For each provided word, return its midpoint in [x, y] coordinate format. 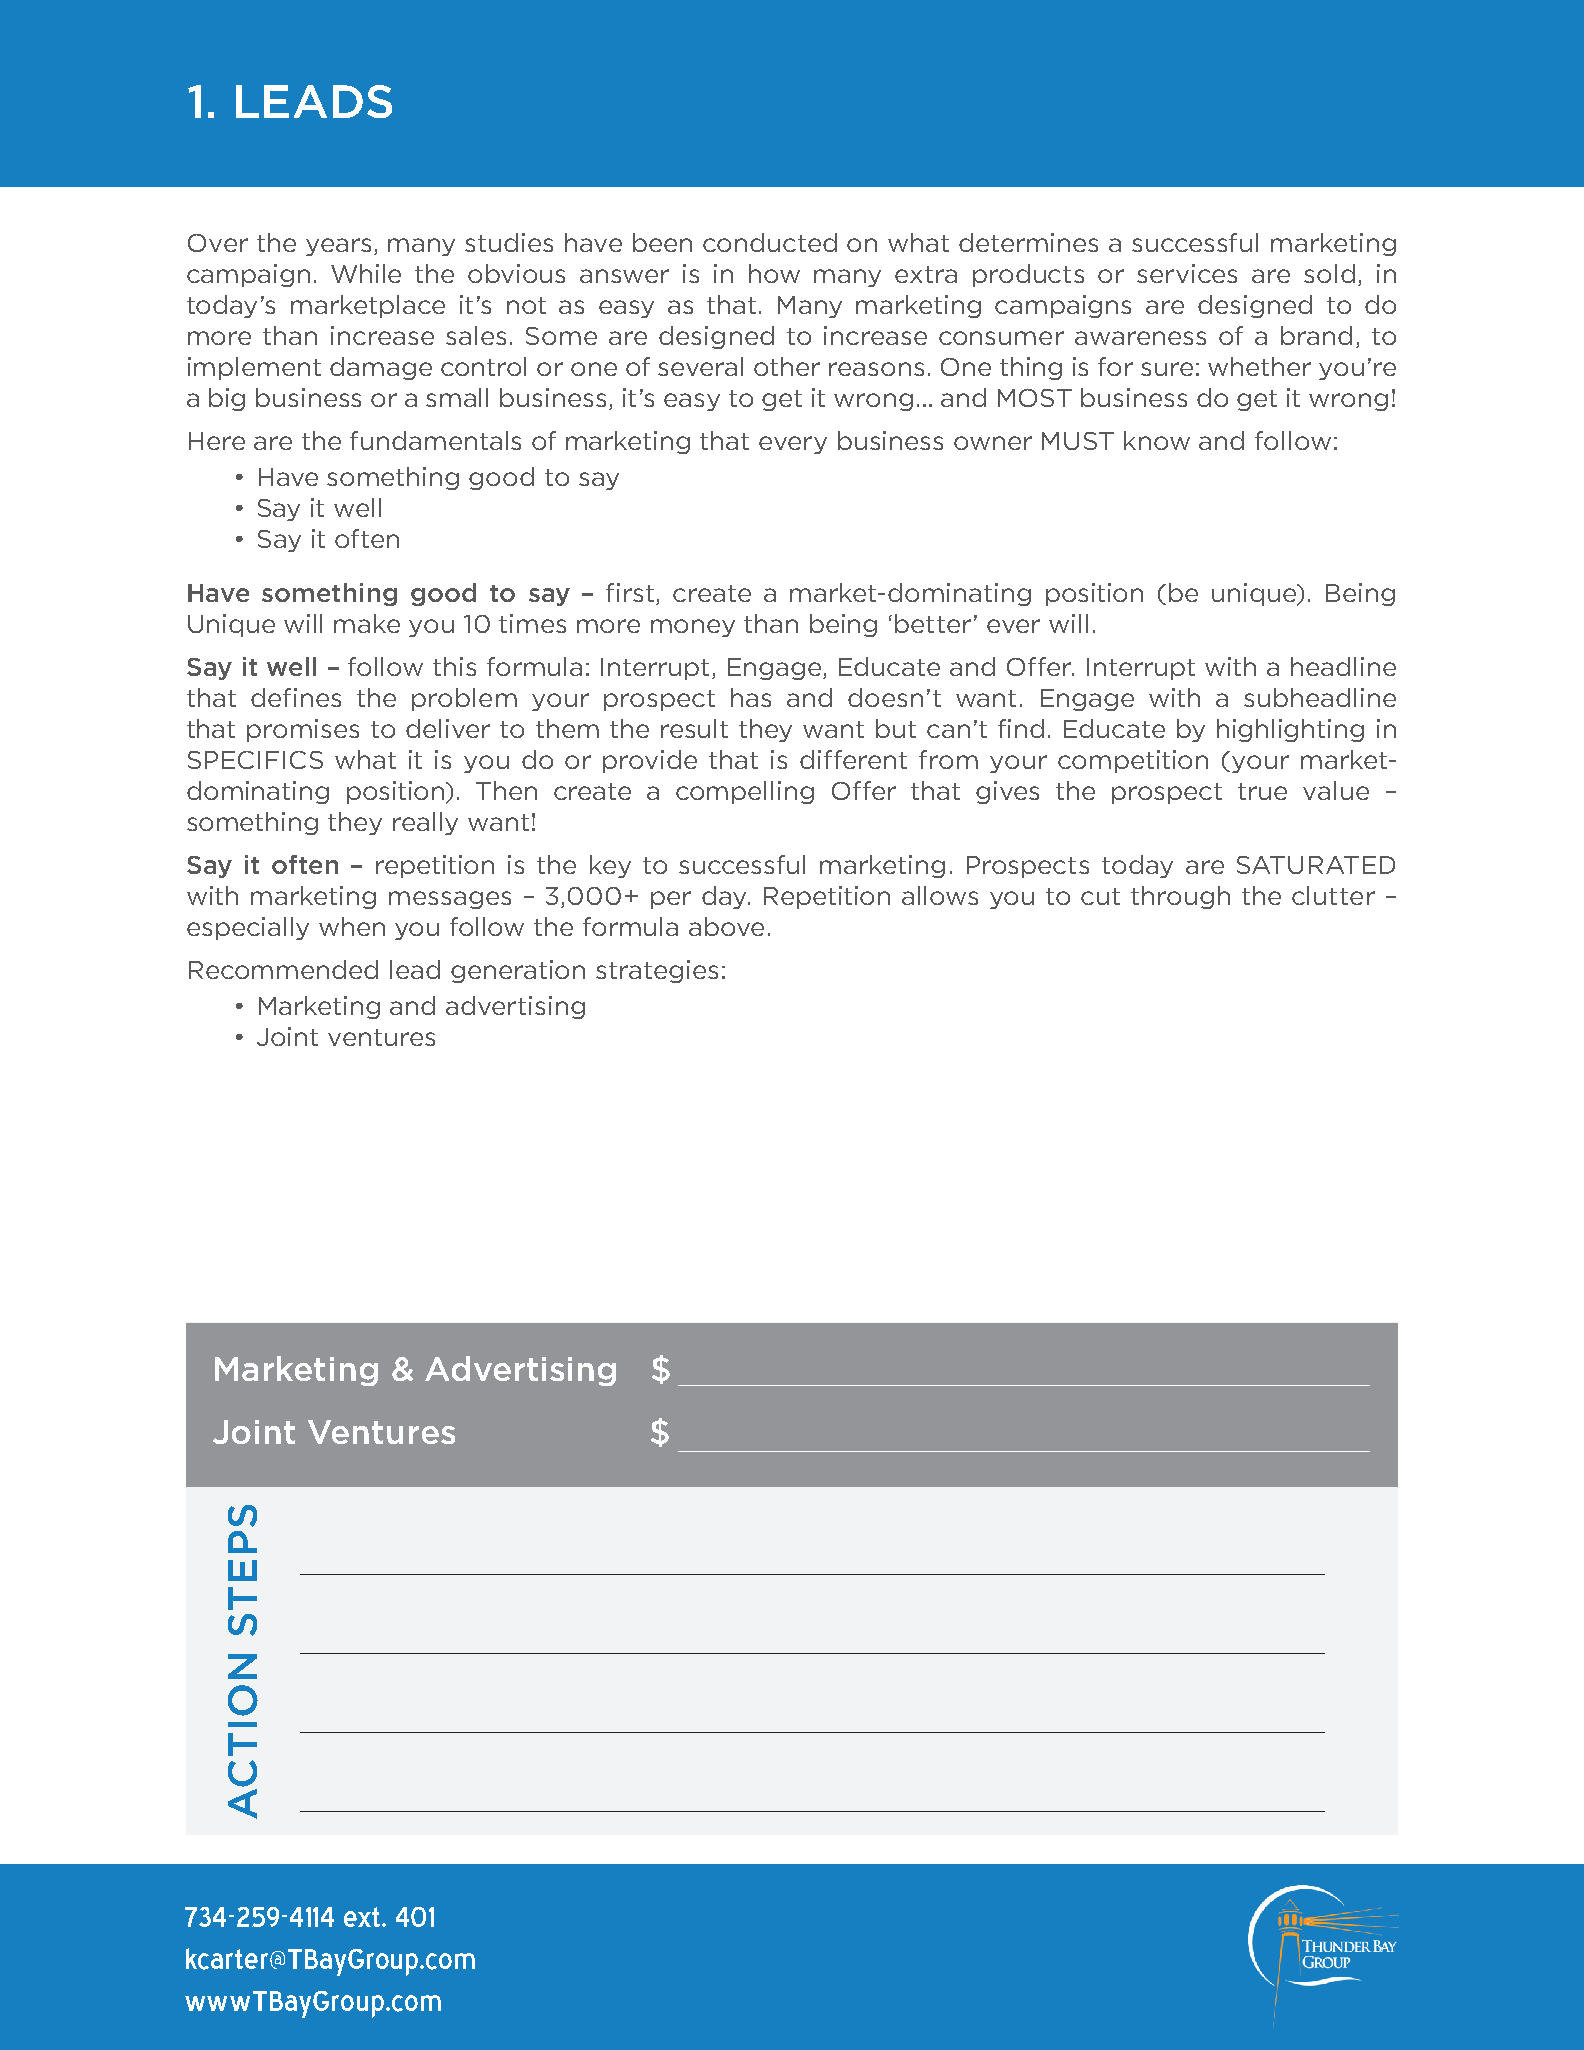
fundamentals [435, 440]
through [1180, 897]
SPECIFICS [255, 760]
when [352, 926]
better [933, 623]
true [1262, 791]
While [366, 273]
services [1187, 273]
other [787, 366]
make [367, 623]
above [726, 926]
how [774, 273]
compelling [745, 792]
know [1157, 440]
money [693, 628]
